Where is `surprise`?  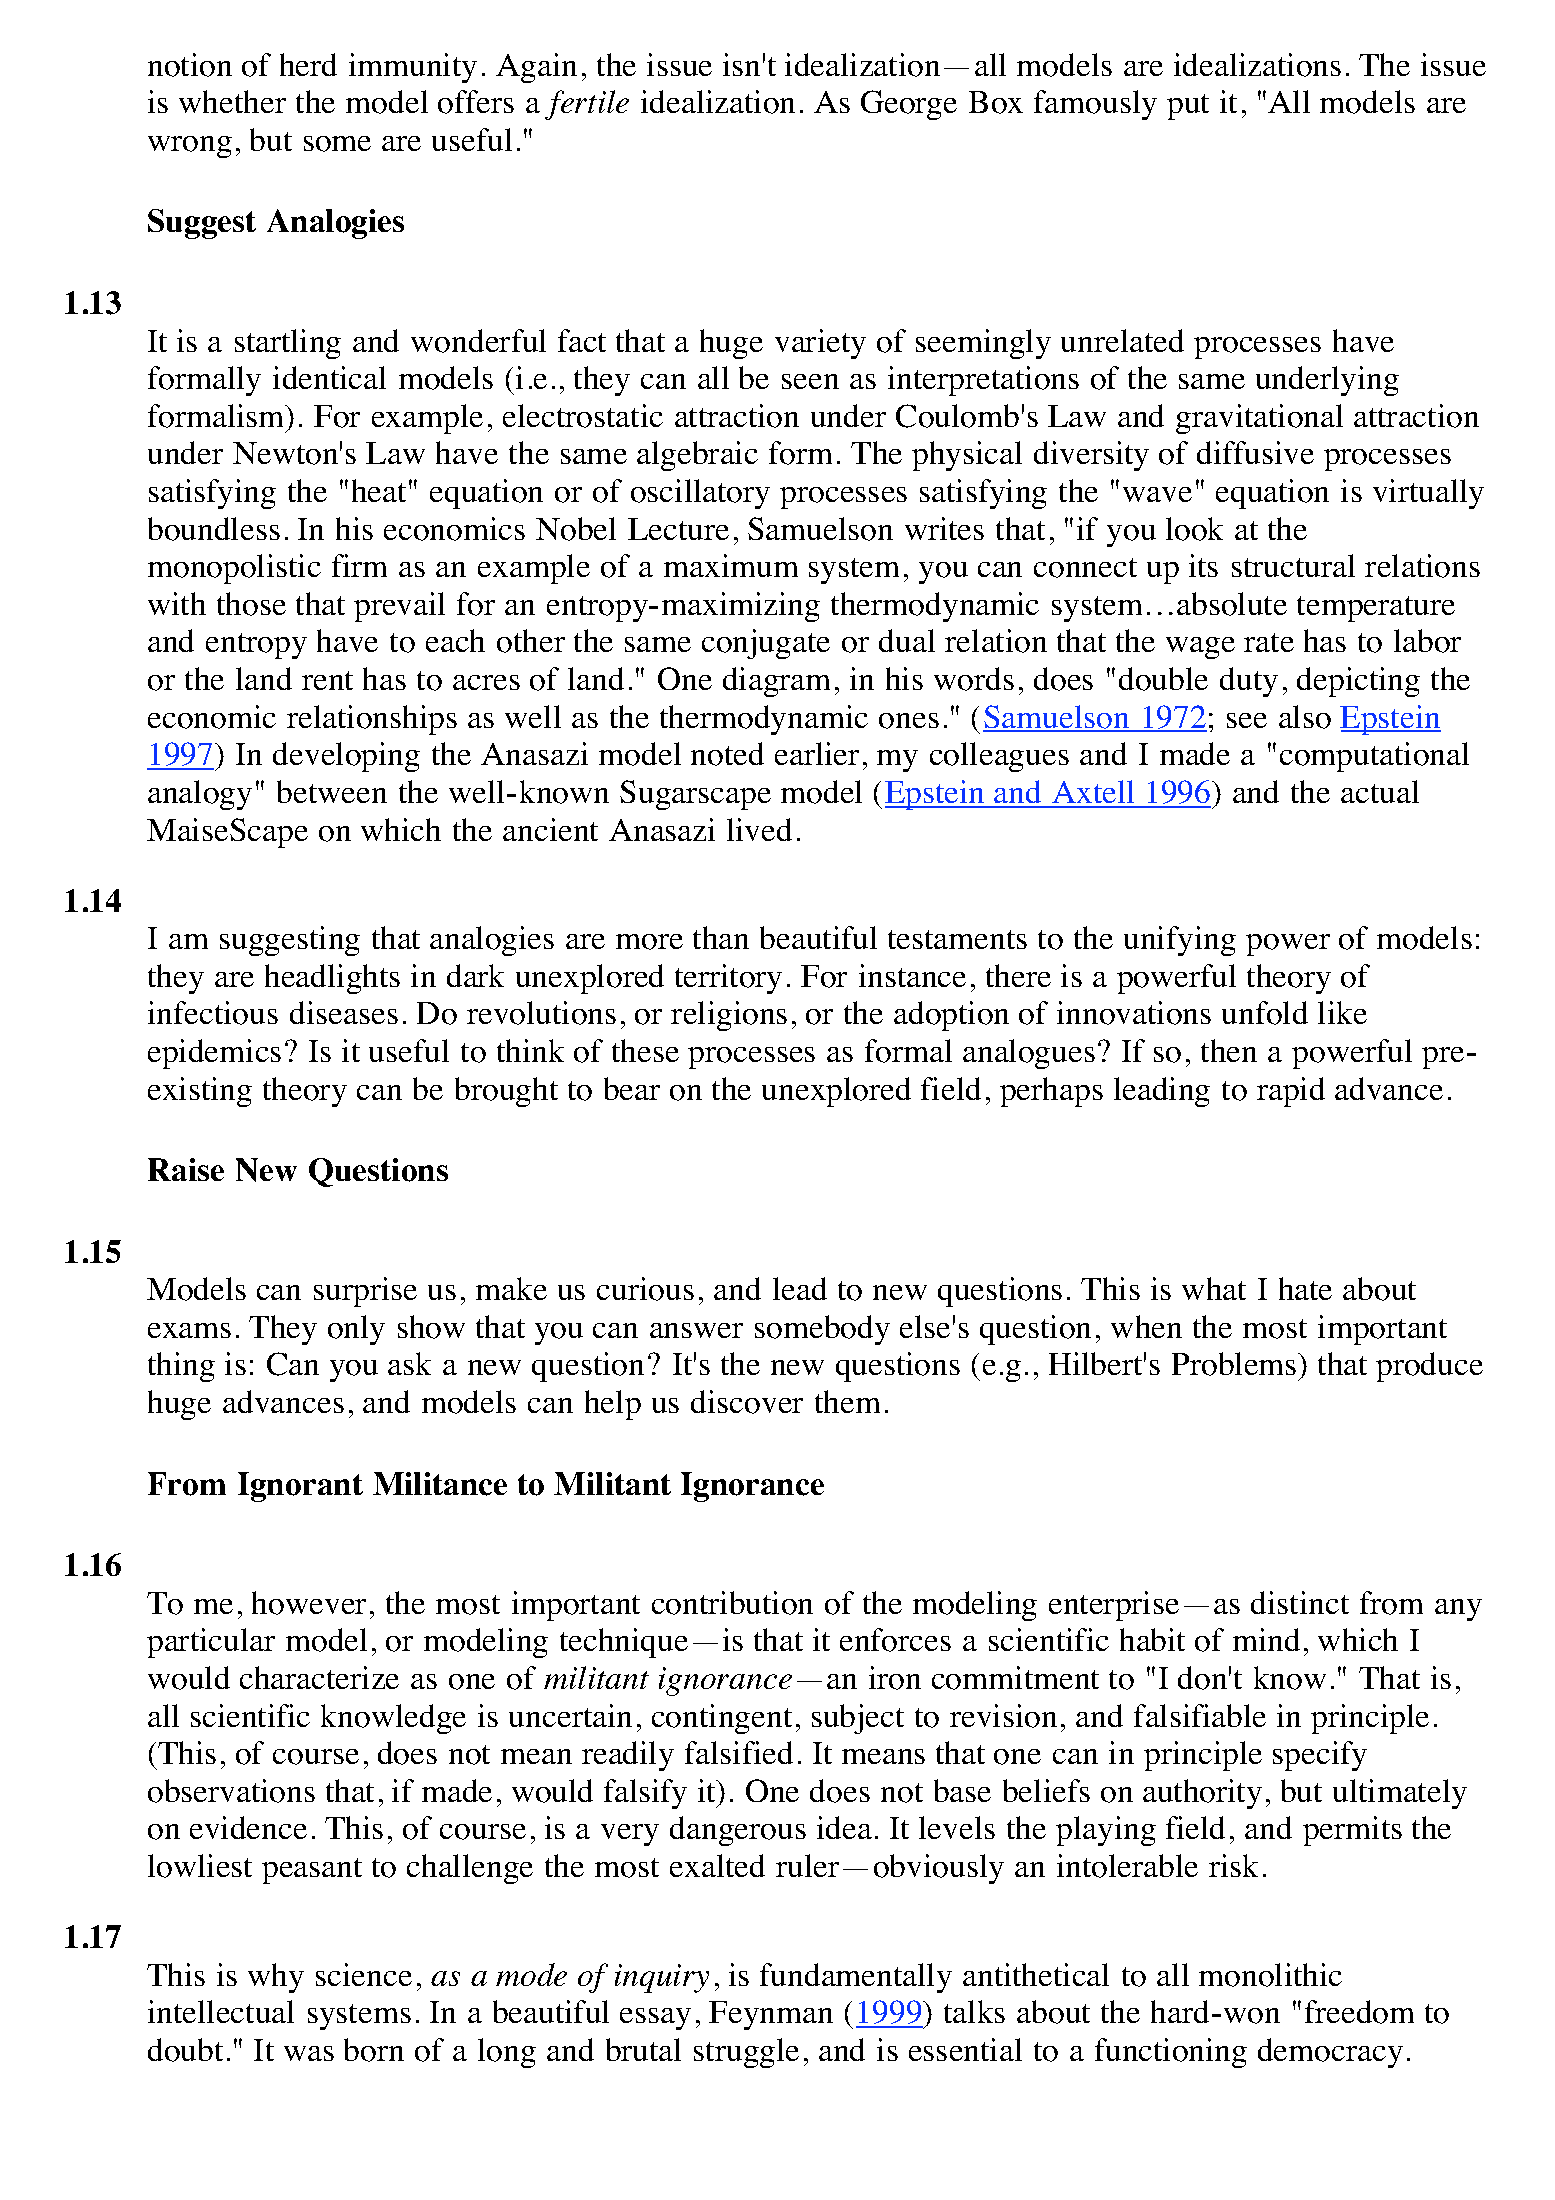
surprise is located at coordinates (365, 1292).
